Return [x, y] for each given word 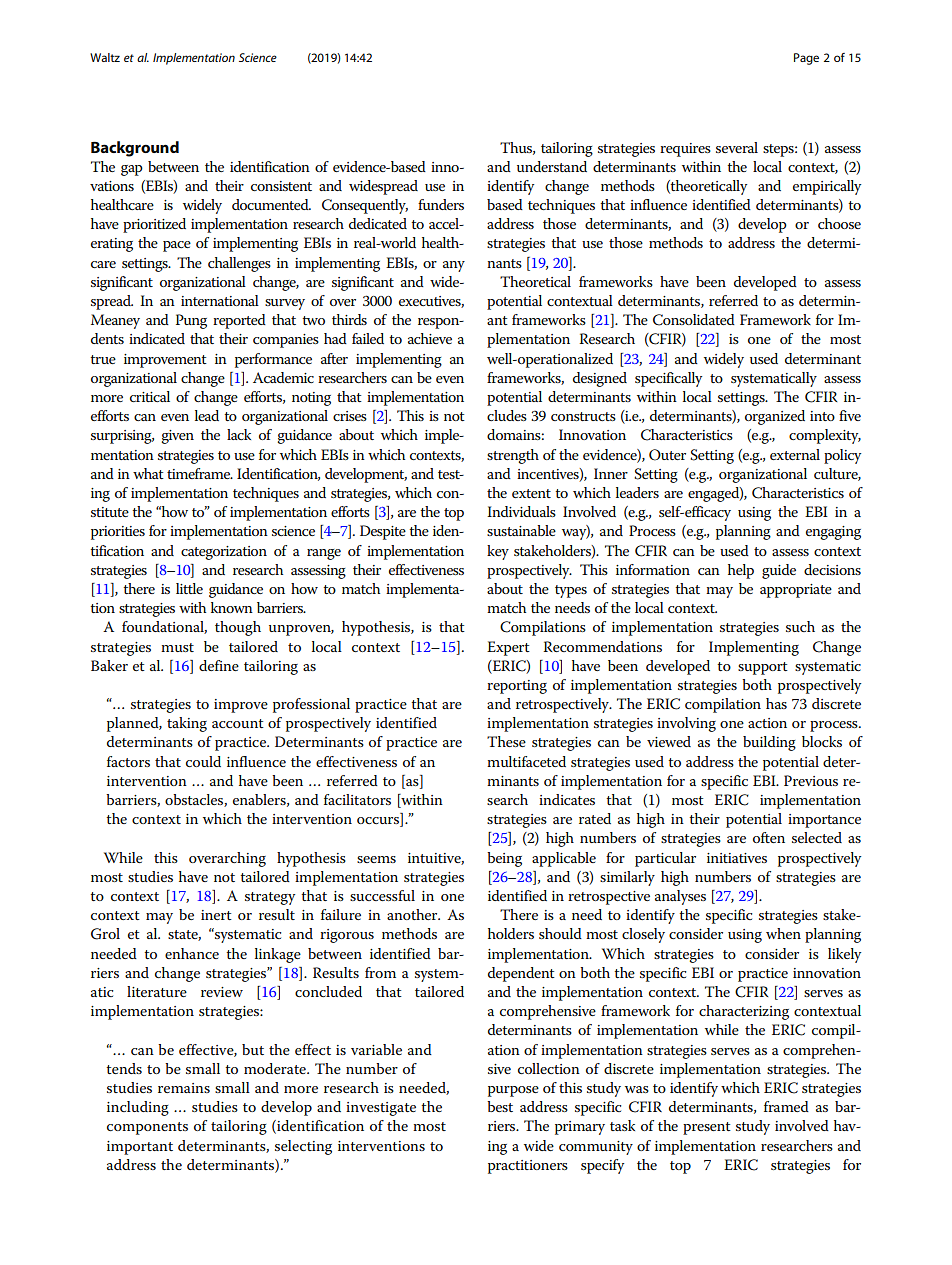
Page [806, 59]
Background [135, 149]
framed [786, 1106]
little [189, 588]
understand [552, 166]
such [800, 626]
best [500, 1106]
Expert [508, 648]
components [147, 1128]
